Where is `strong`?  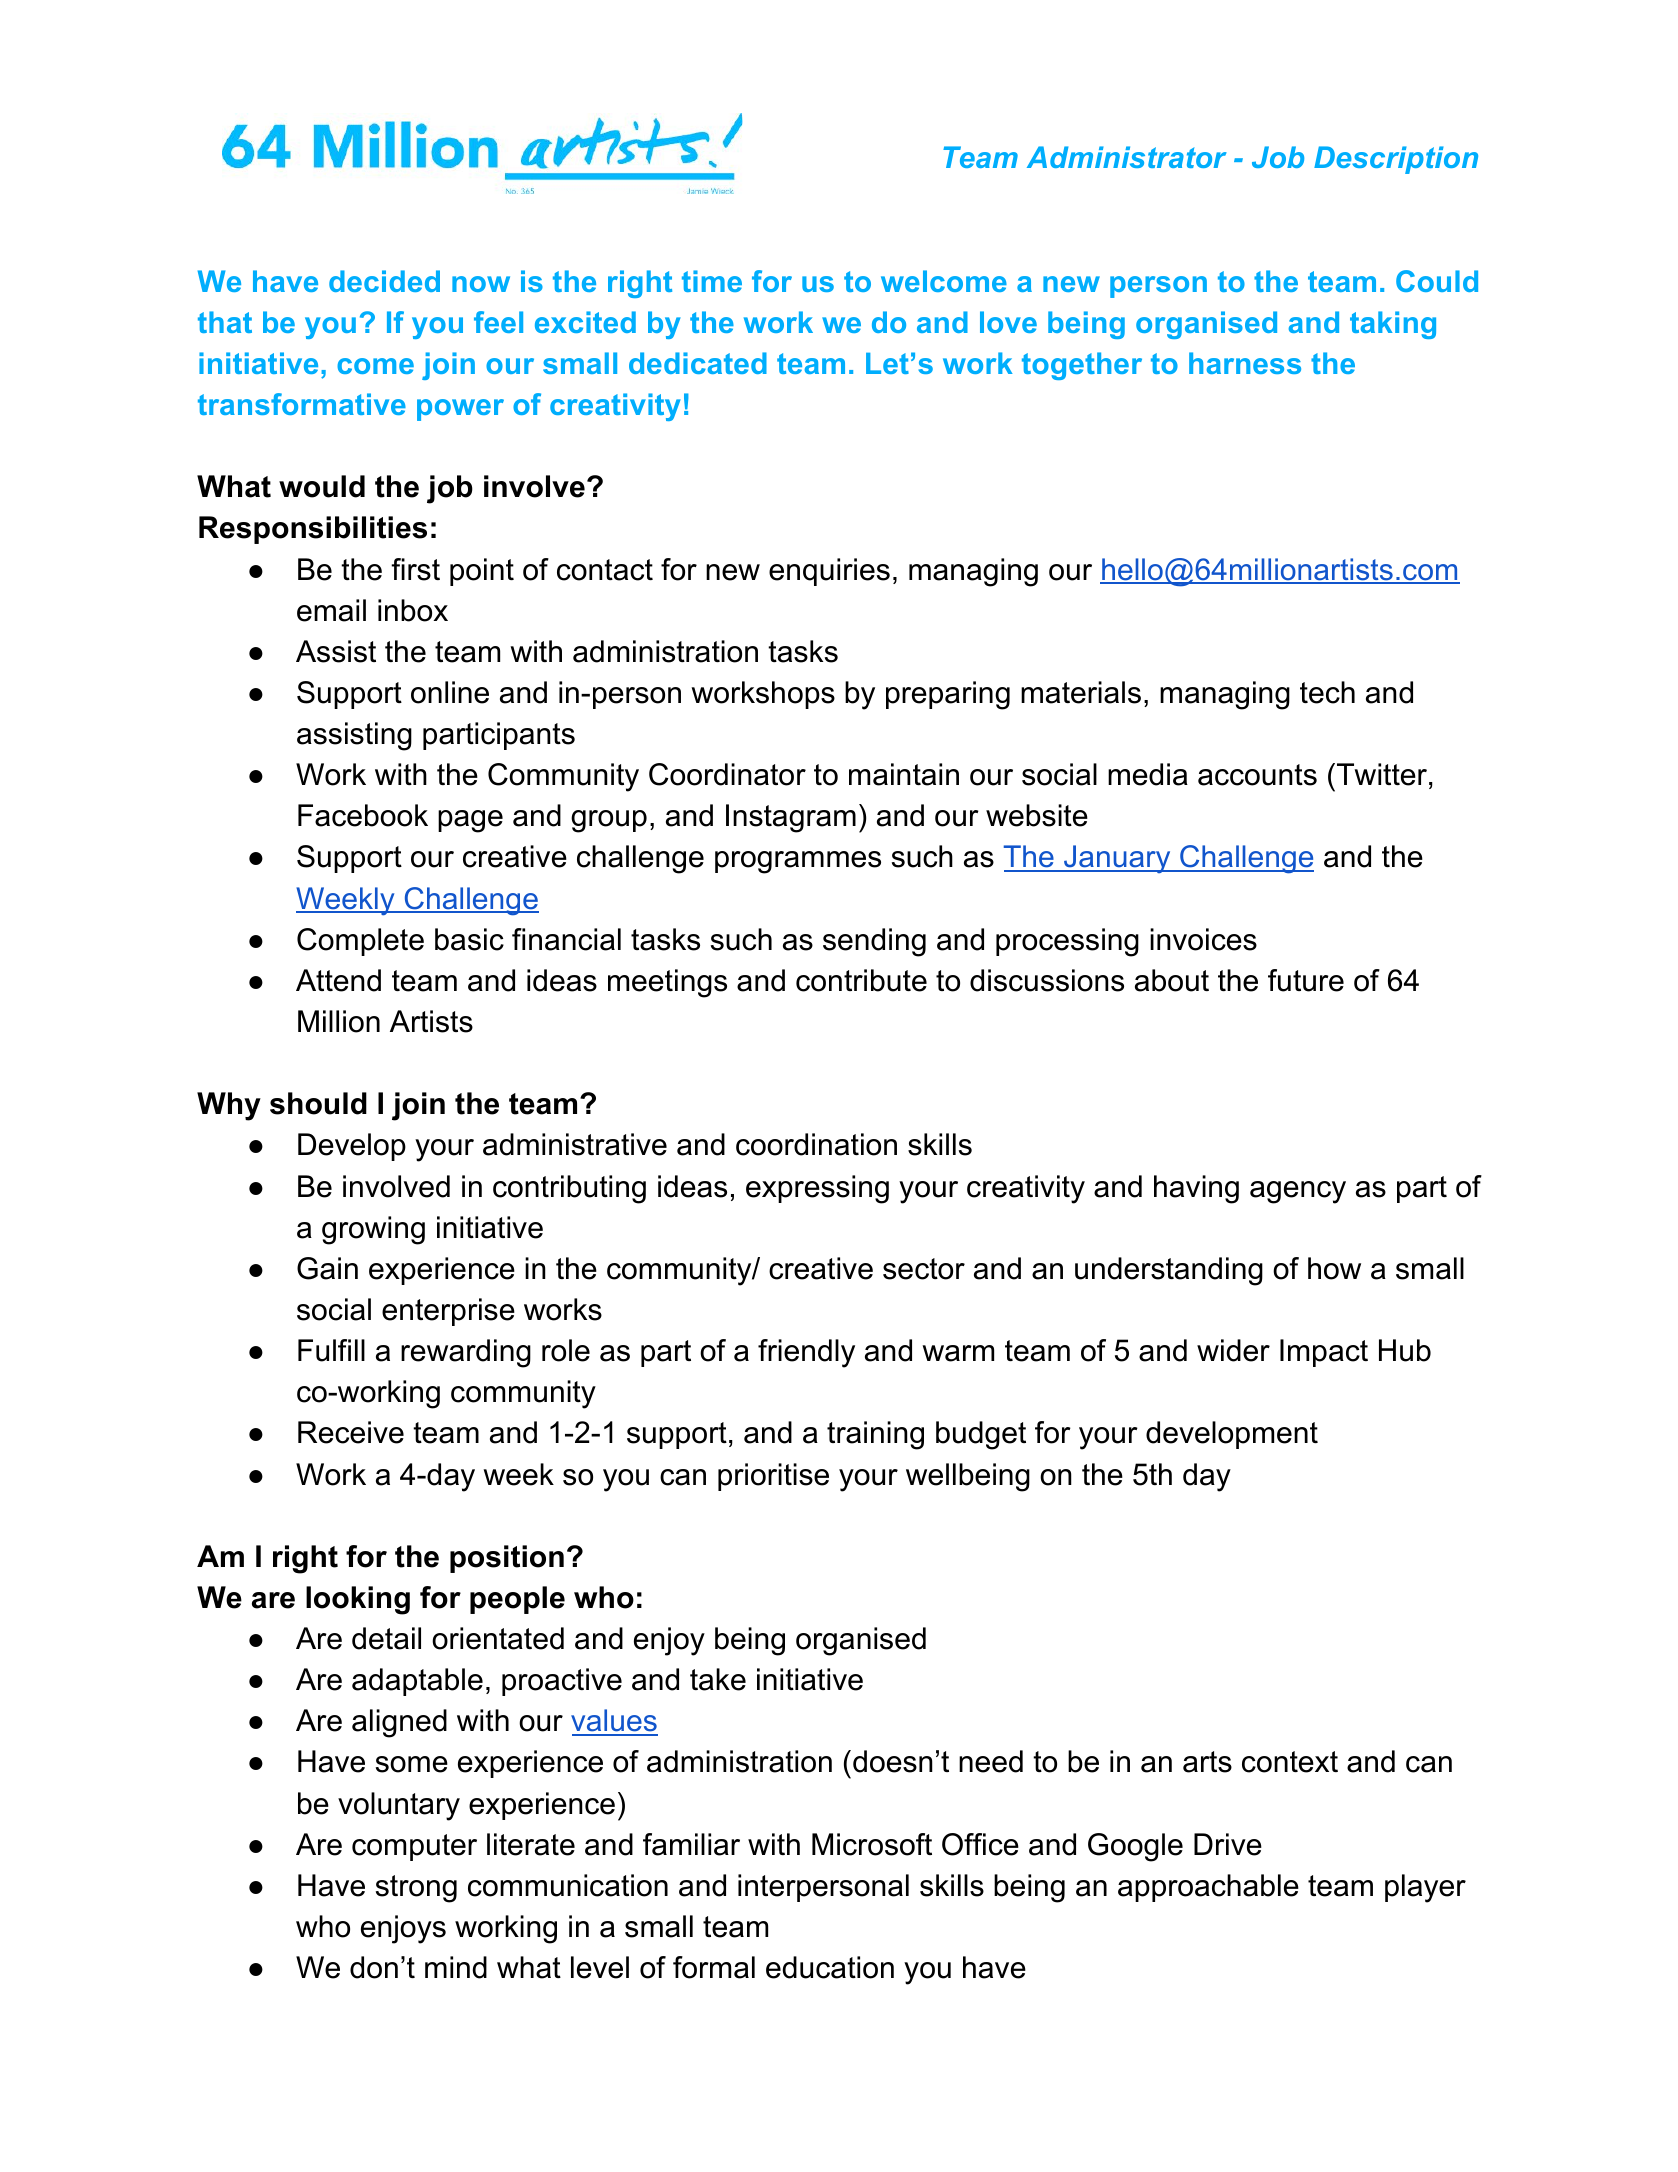 strong is located at coordinates (416, 1889).
